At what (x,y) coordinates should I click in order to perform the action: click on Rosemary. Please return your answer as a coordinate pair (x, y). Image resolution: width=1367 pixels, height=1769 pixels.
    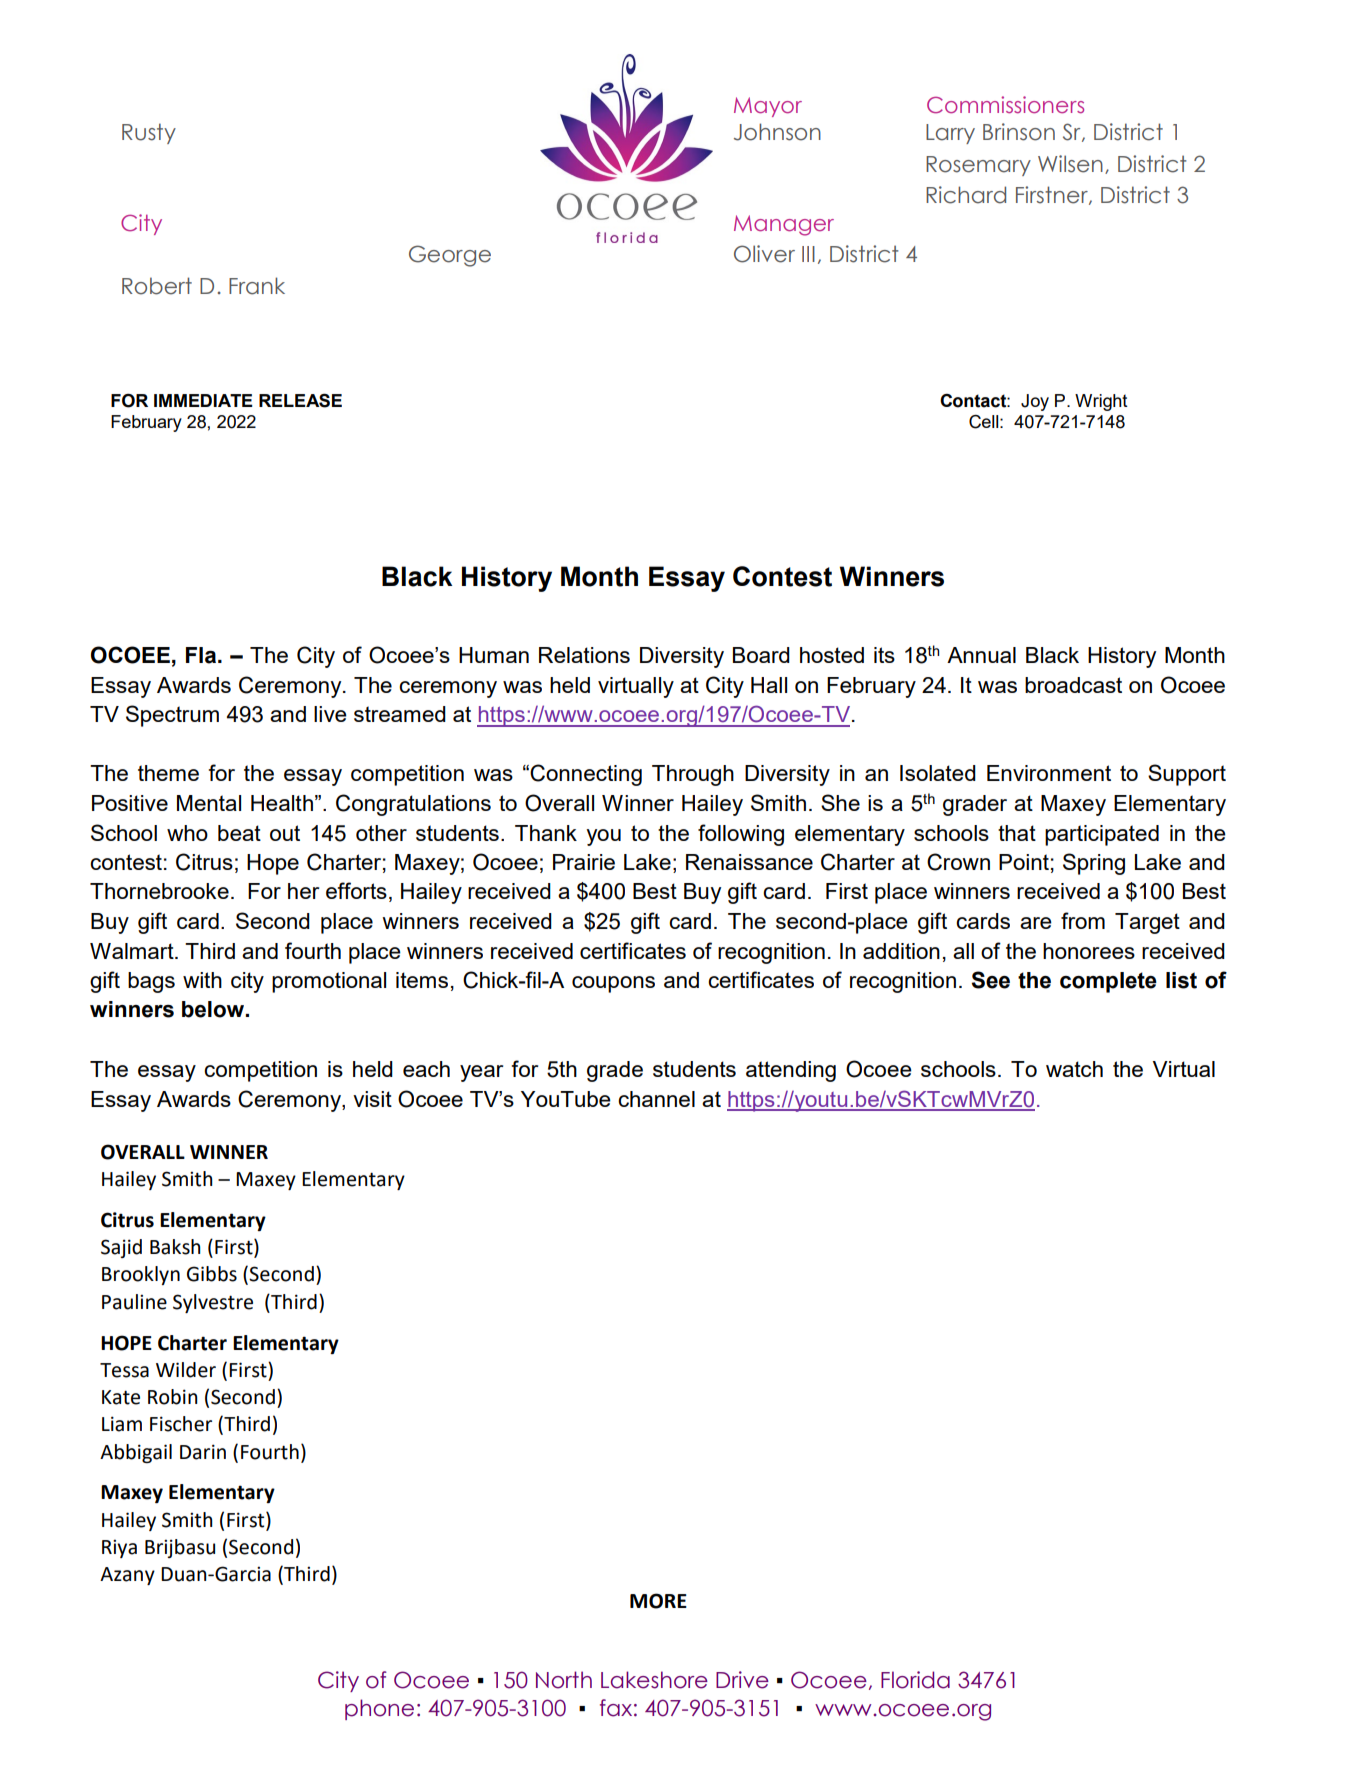
    Looking at the image, I should click on (978, 166).
